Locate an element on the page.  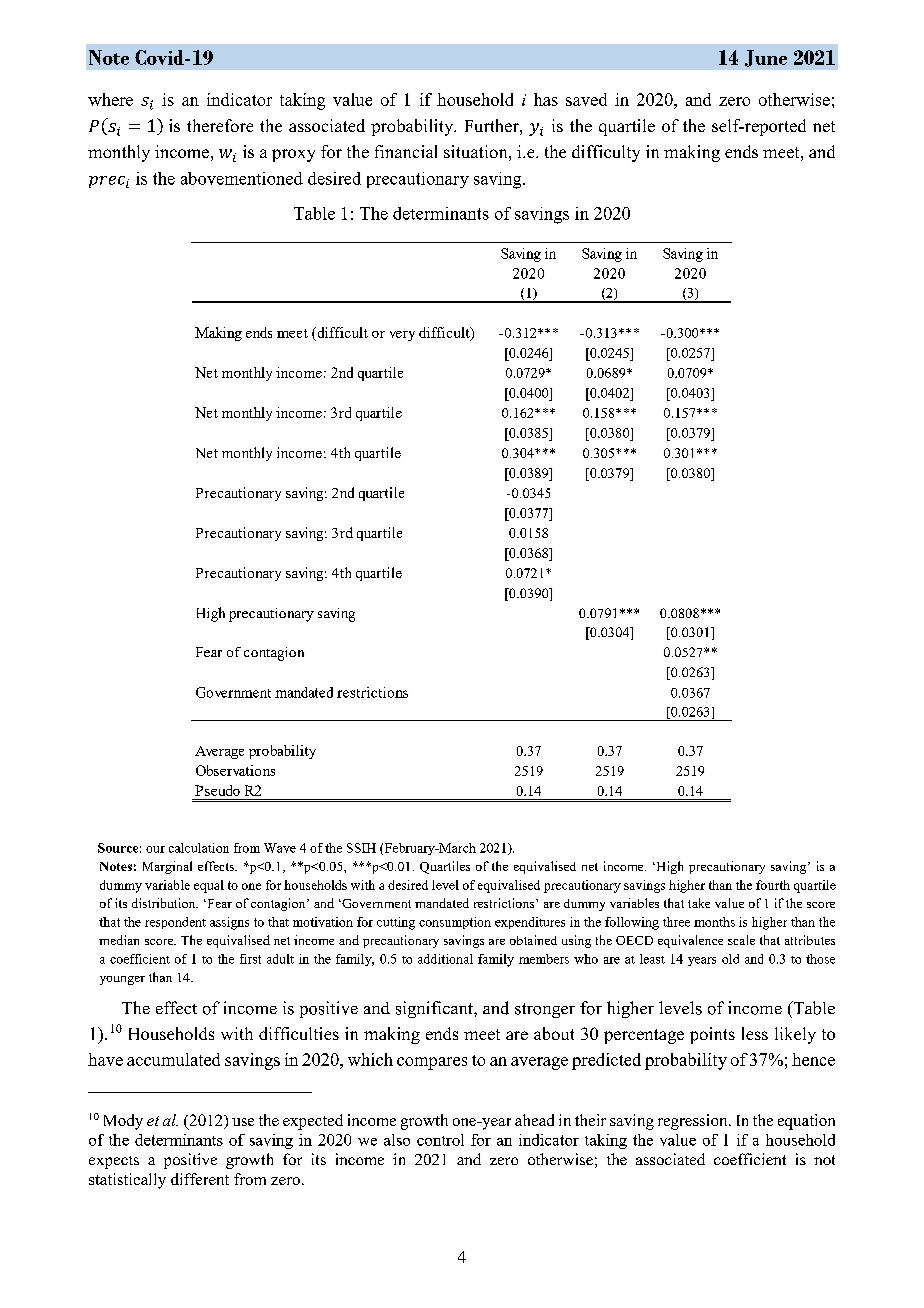
control is located at coordinates (440, 1140).
